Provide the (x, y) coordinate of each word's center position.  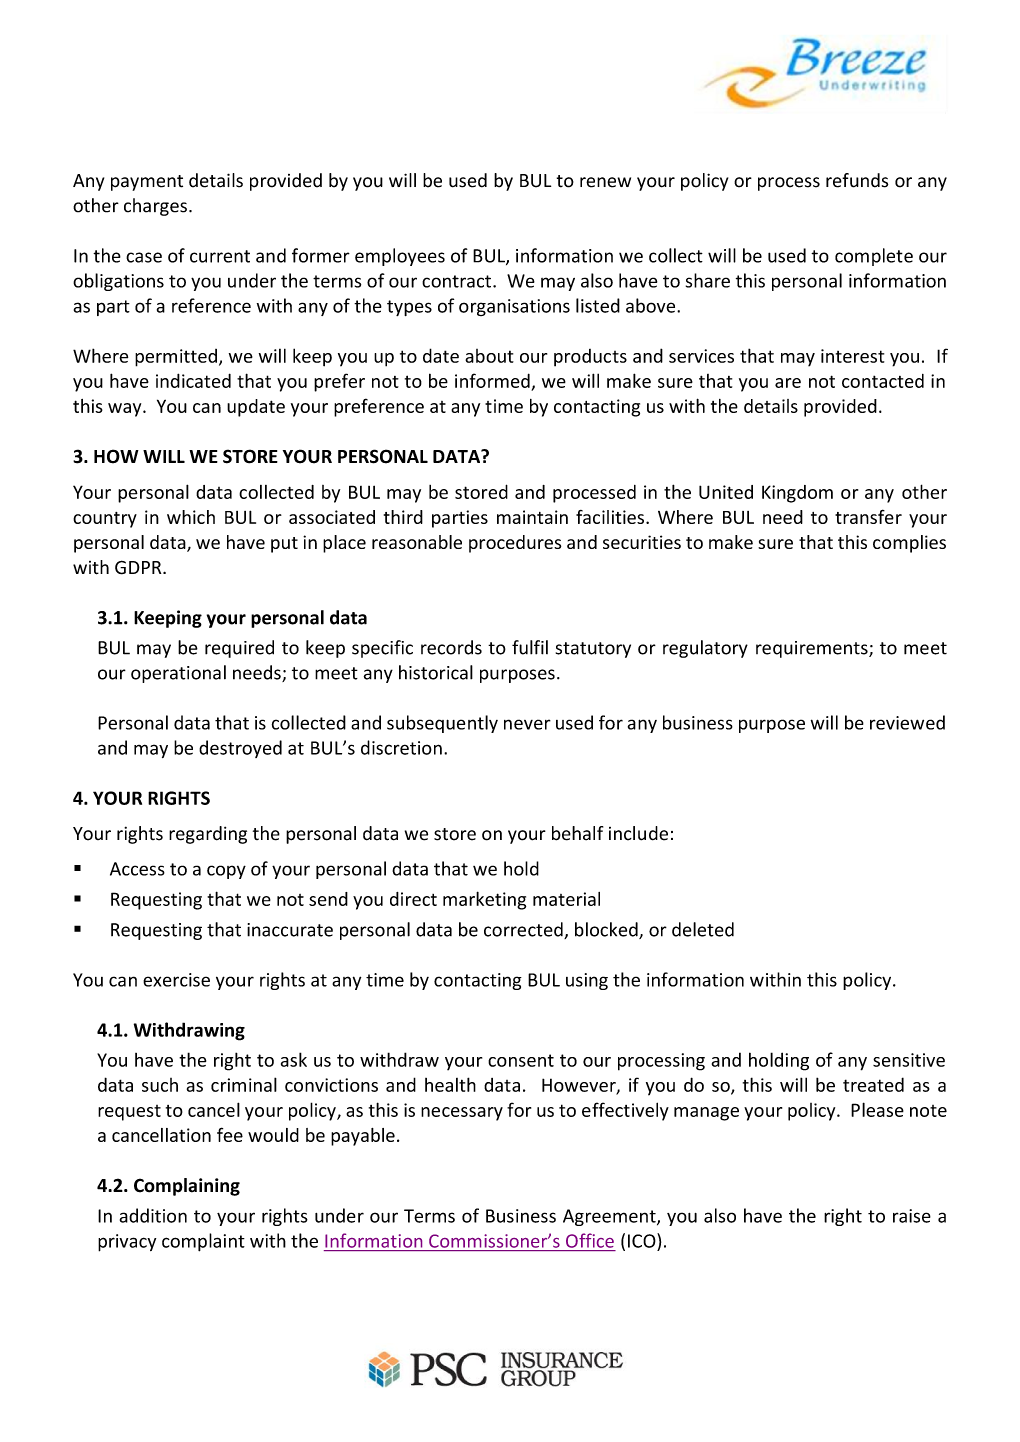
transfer (868, 516)
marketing (484, 900)
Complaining (187, 1187)
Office (590, 1240)
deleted (703, 929)
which (191, 517)
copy (226, 872)
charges (155, 207)
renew (605, 182)
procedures (515, 544)
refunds (857, 180)
